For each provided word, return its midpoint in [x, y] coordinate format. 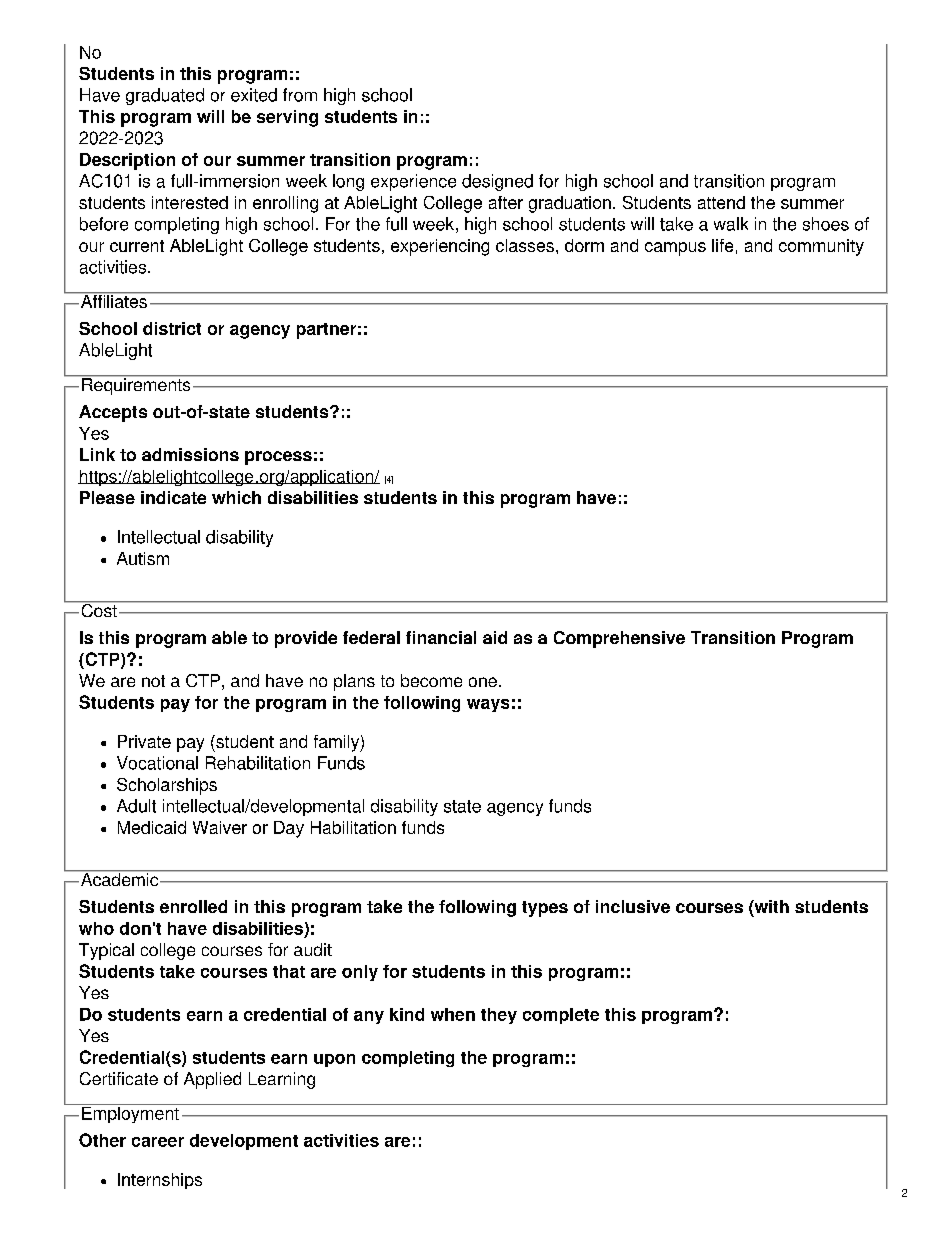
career [158, 1142]
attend [721, 202]
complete [561, 1016]
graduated [165, 96]
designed [497, 182]
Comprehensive [619, 639]
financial [441, 637]
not [153, 681]
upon [334, 1060]
